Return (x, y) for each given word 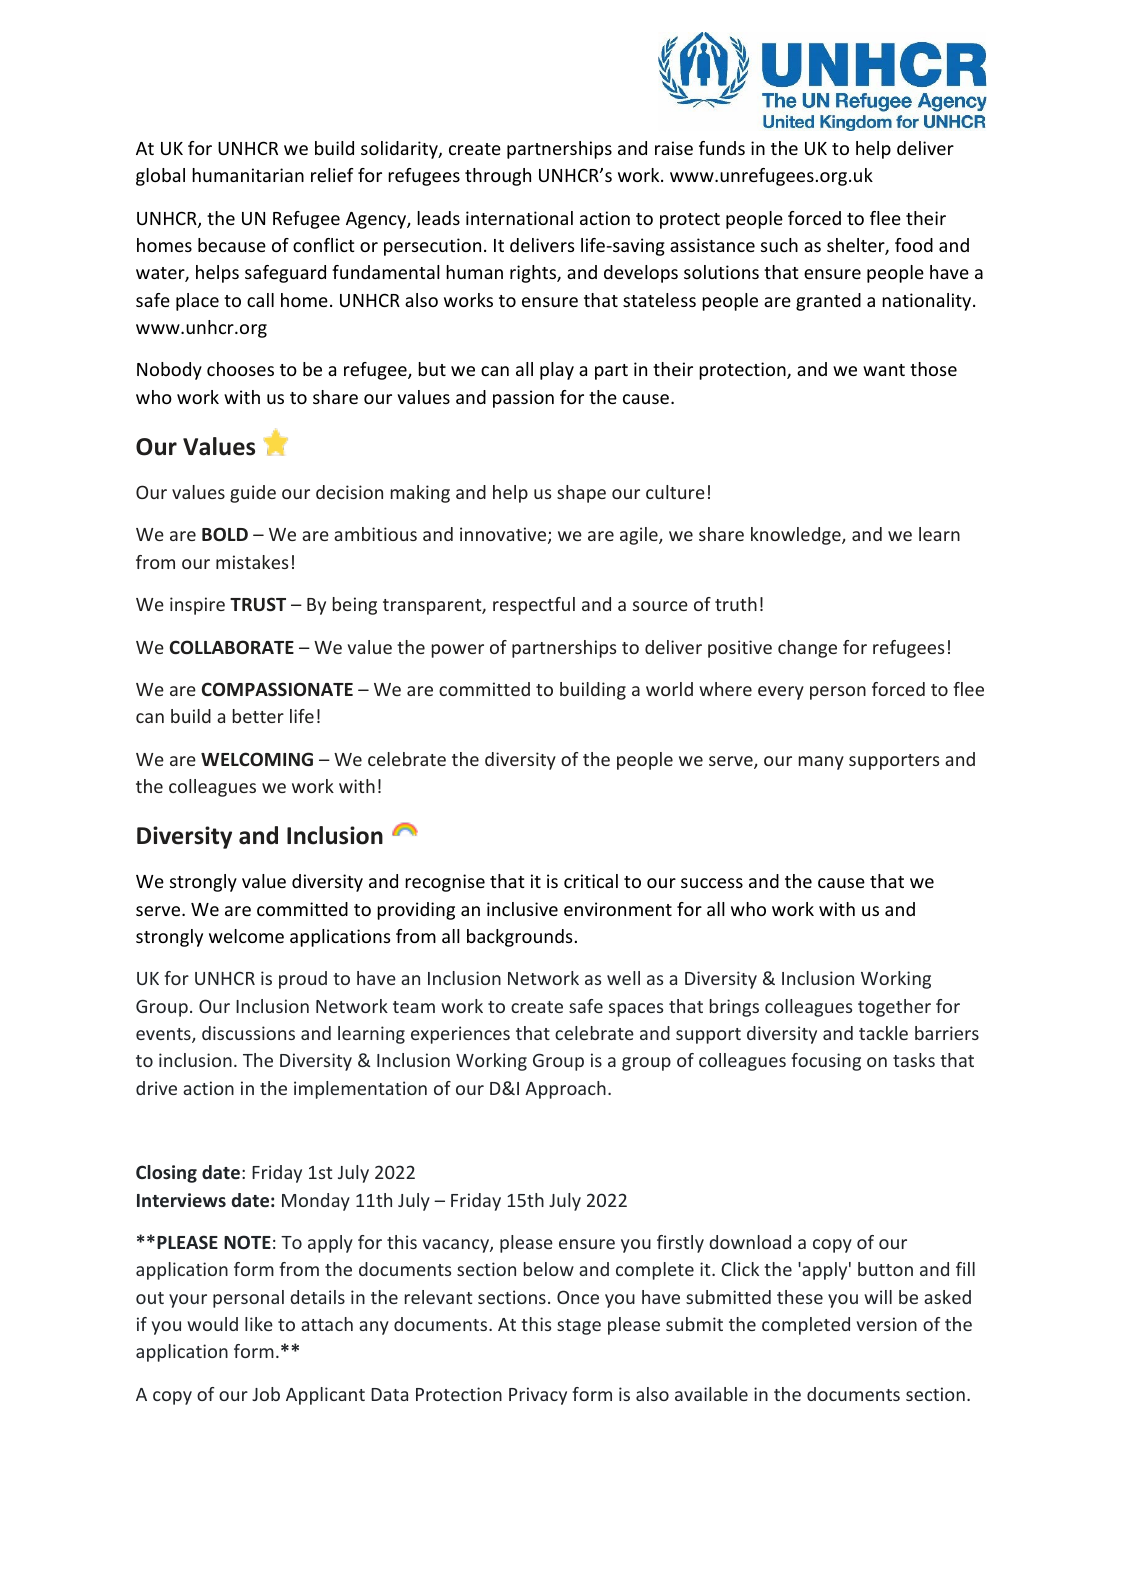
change (807, 649)
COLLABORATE (232, 647)
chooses (240, 369)
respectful (534, 606)
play (557, 371)
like (259, 1324)
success (712, 883)
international (519, 218)
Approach (565, 1090)
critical (591, 881)
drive (156, 1088)
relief (332, 175)
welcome (246, 936)
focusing (826, 1062)
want (884, 370)
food (914, 245)
